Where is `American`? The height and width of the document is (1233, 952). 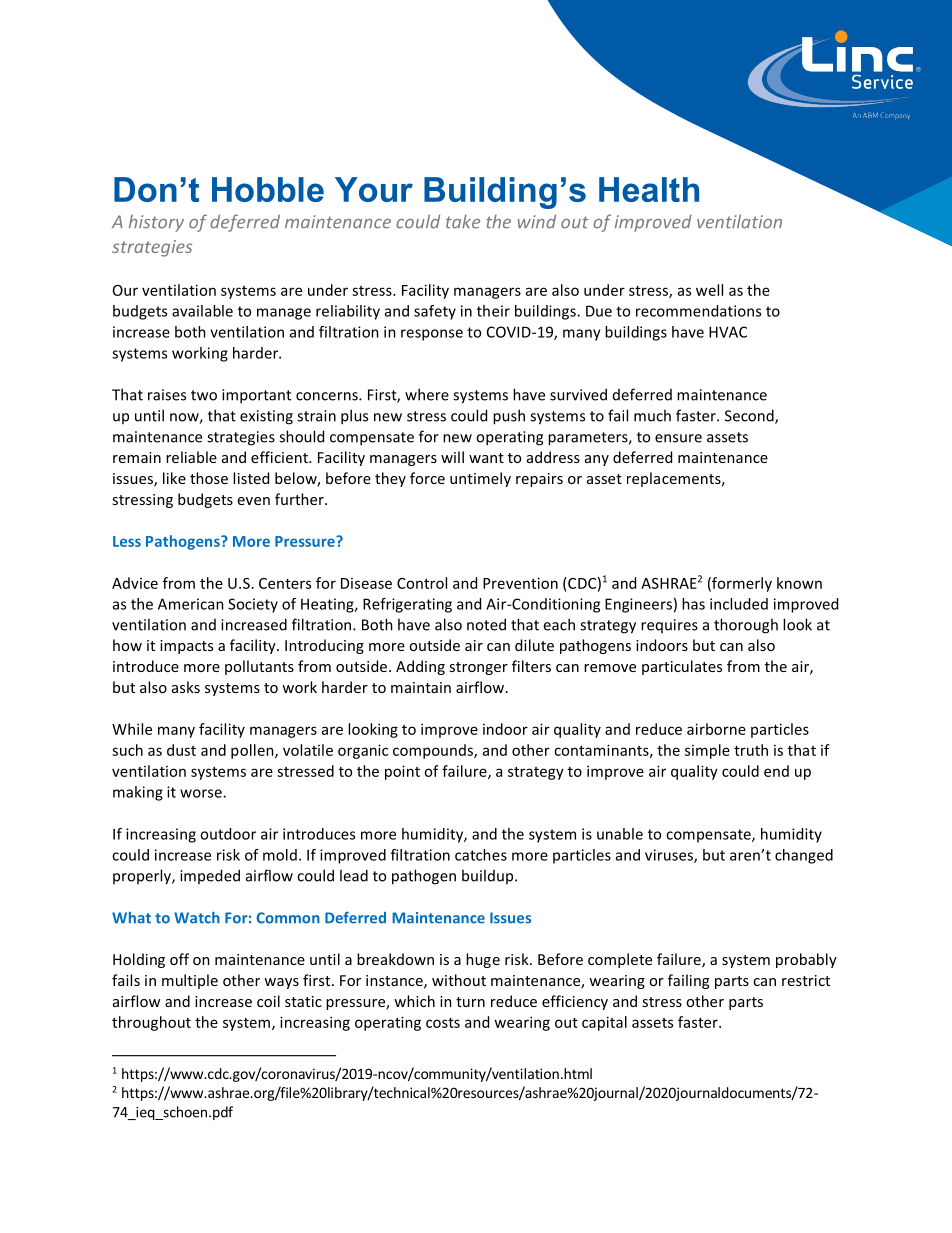
American is located at coordinates (191, 604).
